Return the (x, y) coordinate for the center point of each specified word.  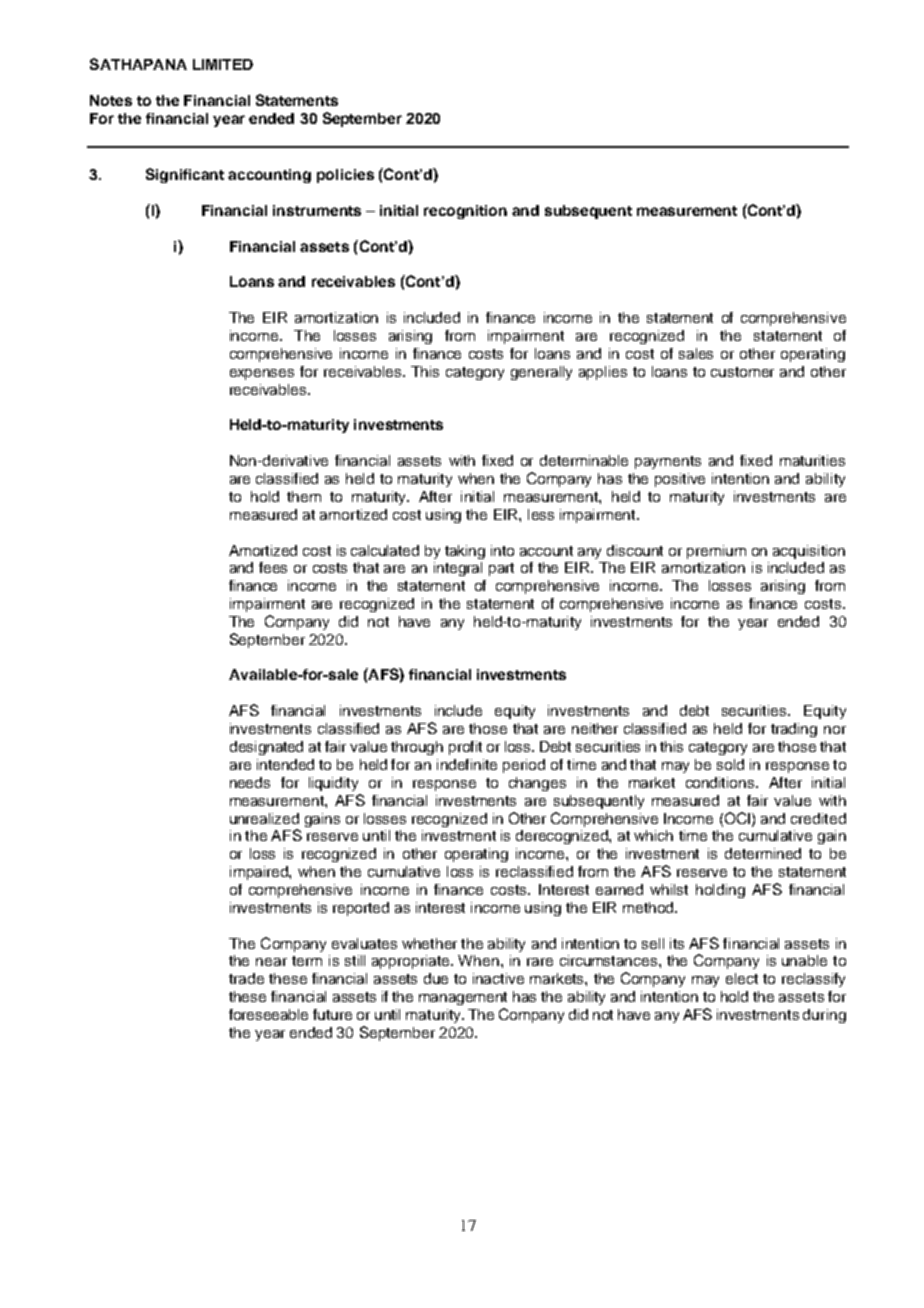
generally (541, 373)
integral (458, 569)
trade (246, 978)
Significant (185, 175)
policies (345, 176)
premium (716, 552)
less (541, 514)
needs (250, 782)
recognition (465, 212)
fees (273, 567)
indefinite (467, 764)
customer (742, 372)
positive (680, 480)
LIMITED (223, 64)
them (304, 496)
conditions (721, 782)
